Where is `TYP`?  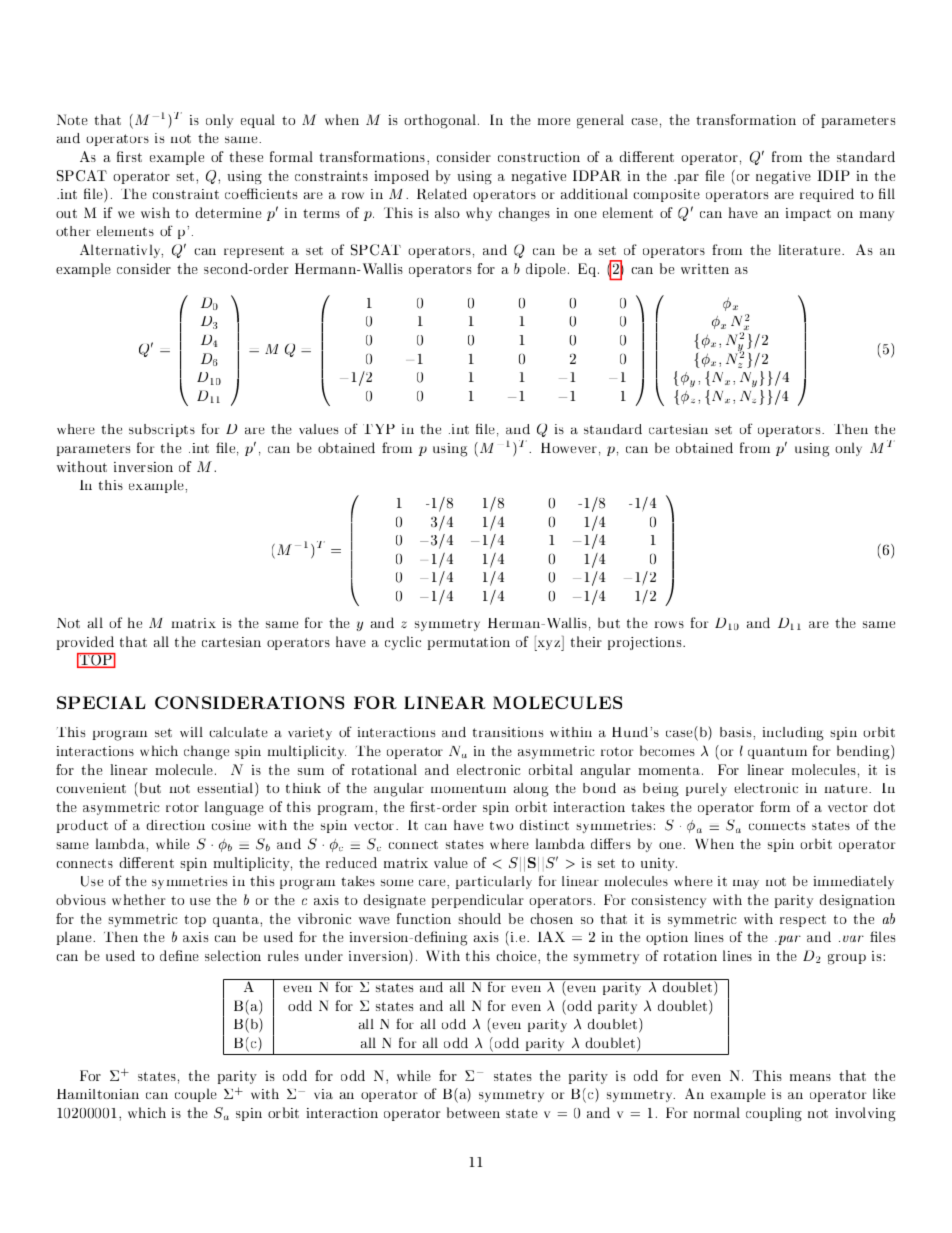
TYP is located at coordinates (379, 429).
